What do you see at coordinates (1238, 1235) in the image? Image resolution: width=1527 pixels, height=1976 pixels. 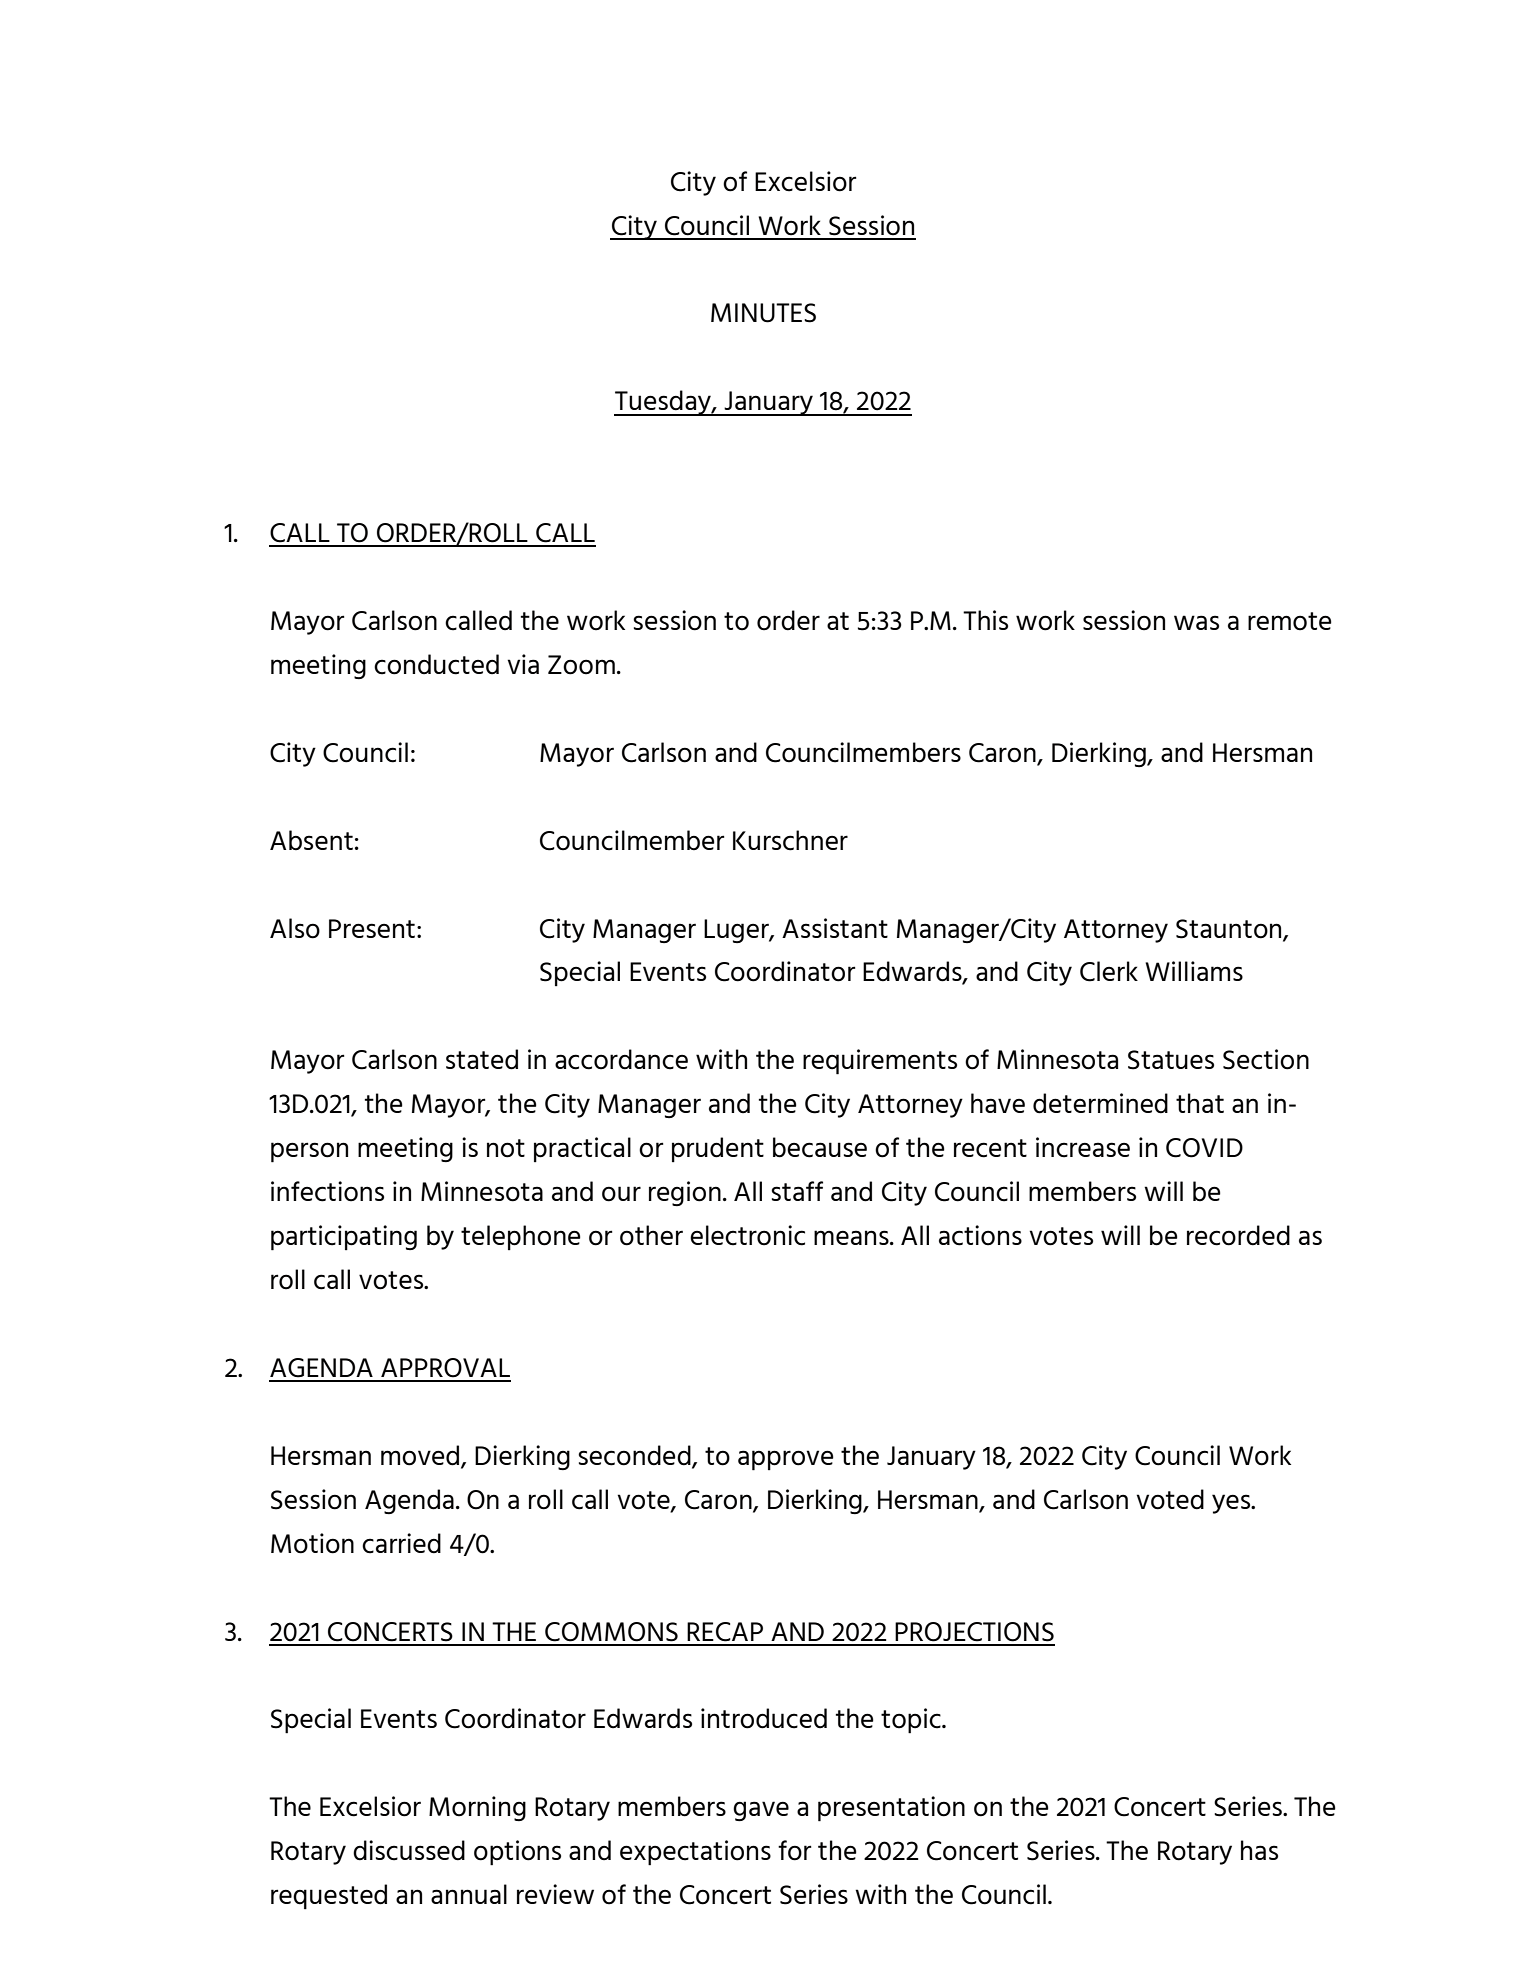 I see `recorded` at bounding box center [1238, 1235].
